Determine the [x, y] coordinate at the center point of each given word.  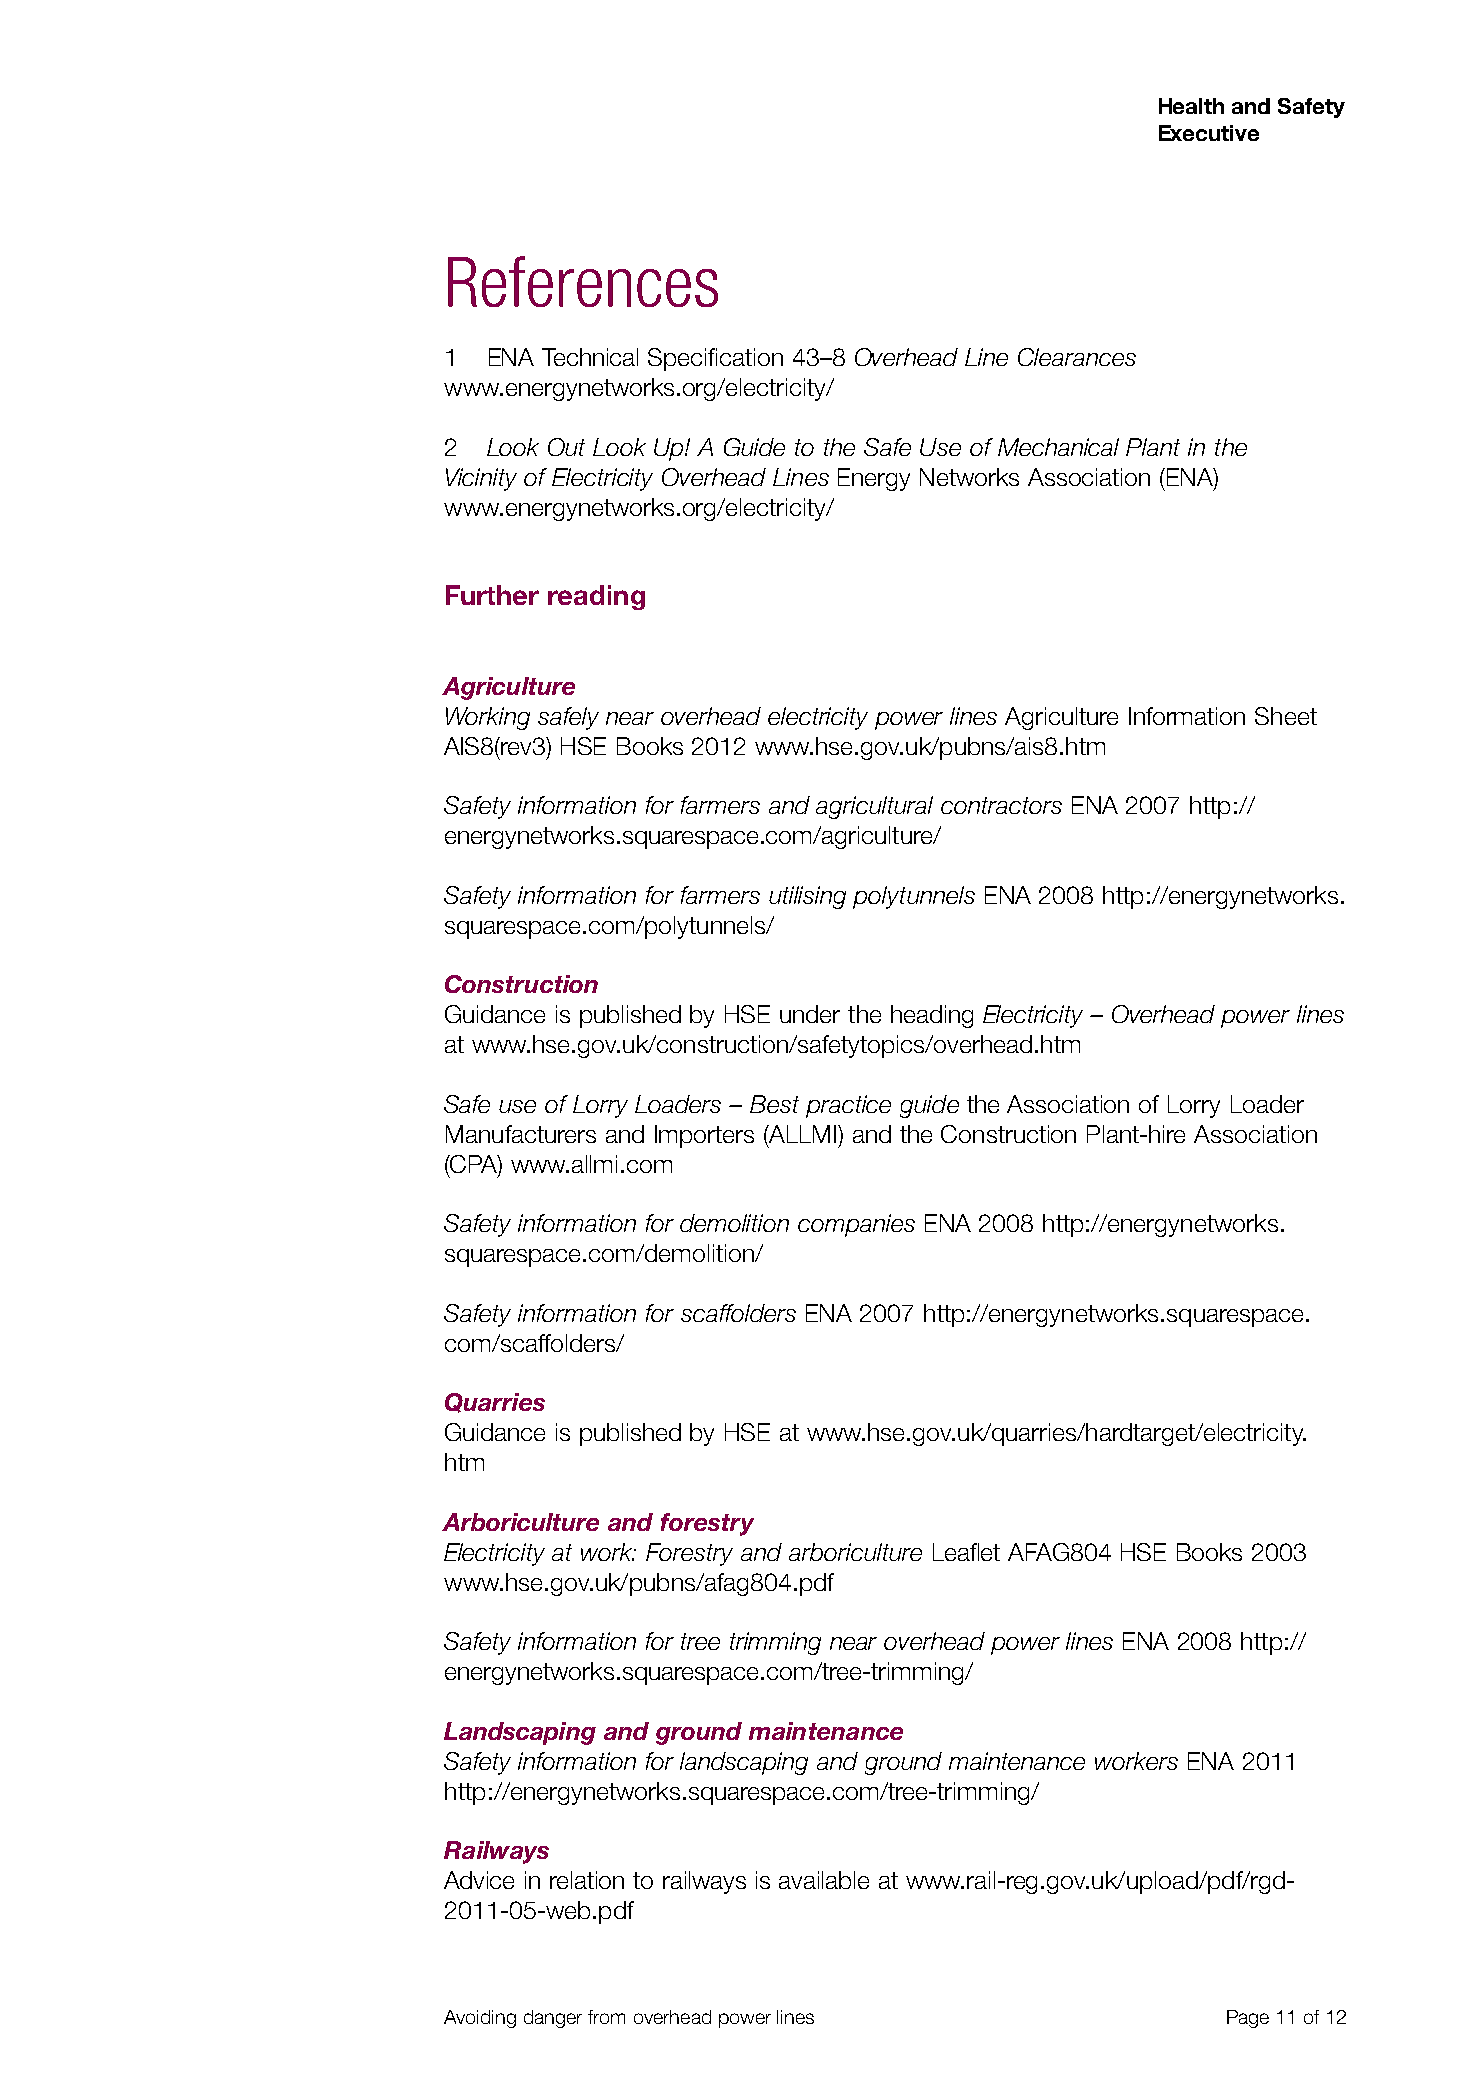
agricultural [874, 807]
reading [596, 597]
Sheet [1286, 716]
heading [932, 1016]
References [583, 281]
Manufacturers [521, 1134]
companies [856, 1225]
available [824, 1880]
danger [553, 2019]
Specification [715, 359]
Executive [1209, 133]
